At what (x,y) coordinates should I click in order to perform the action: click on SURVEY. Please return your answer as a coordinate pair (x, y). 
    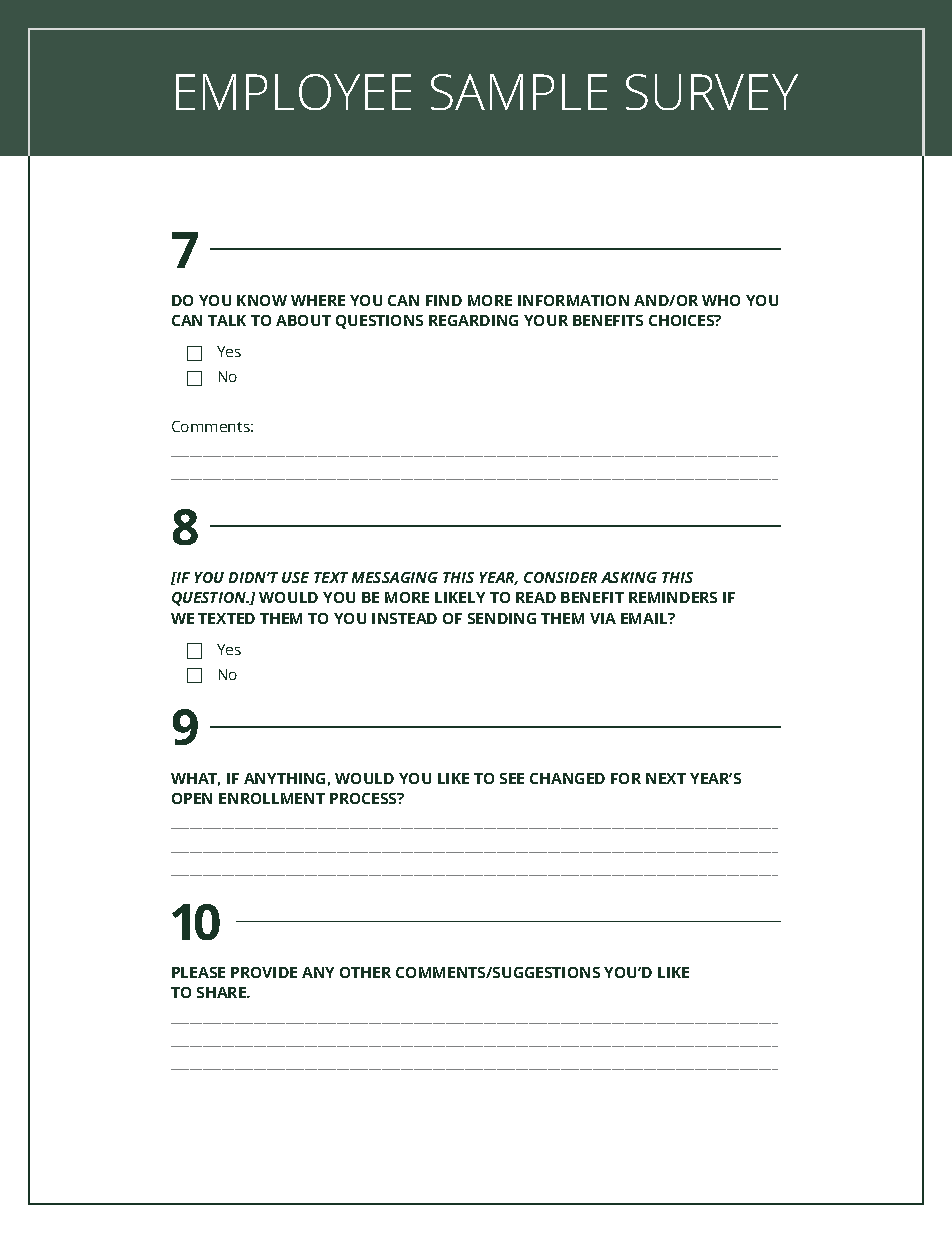
    Looking at the image, I should click on (712, 92).
